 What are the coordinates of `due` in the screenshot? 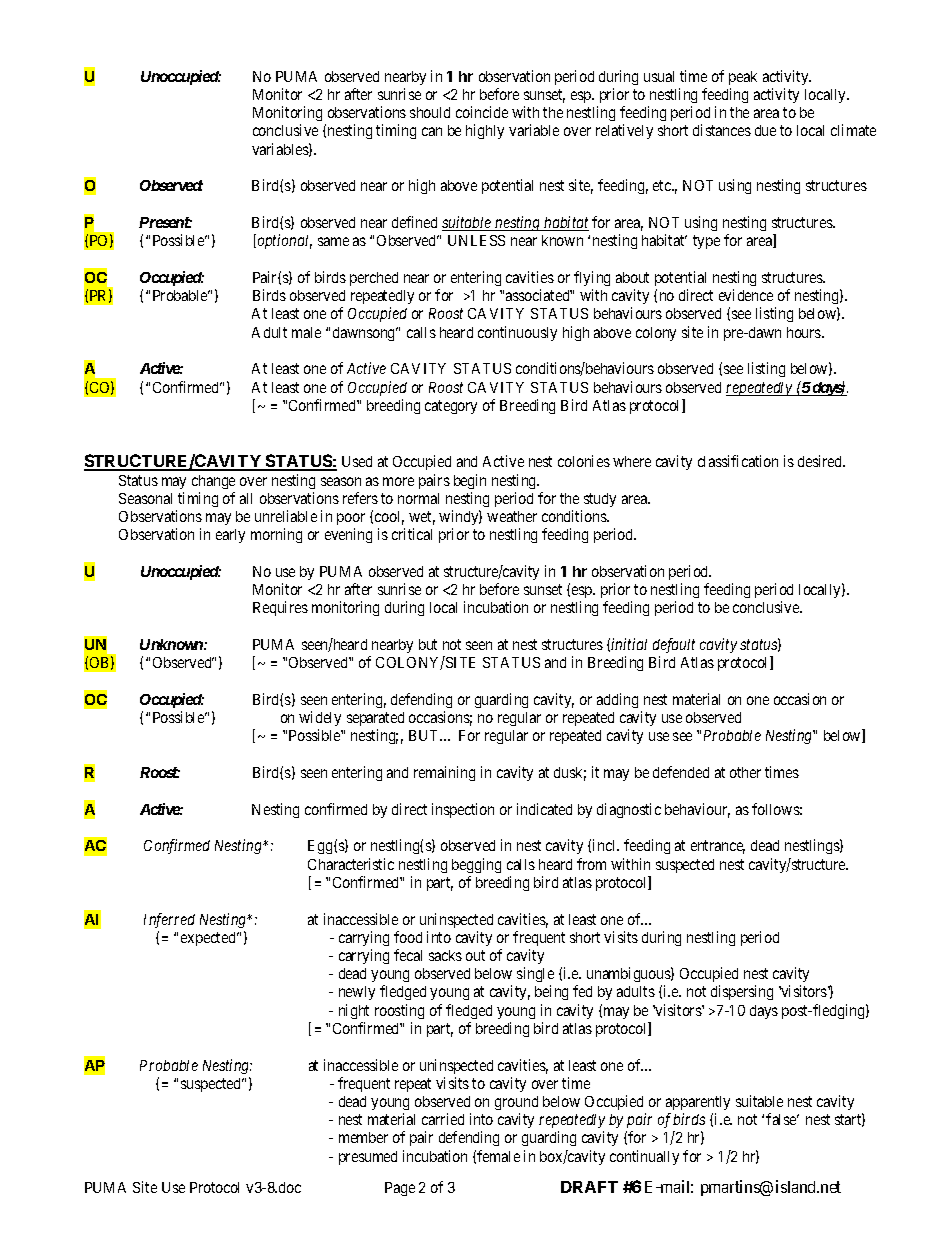 It's located at (765, 130).
